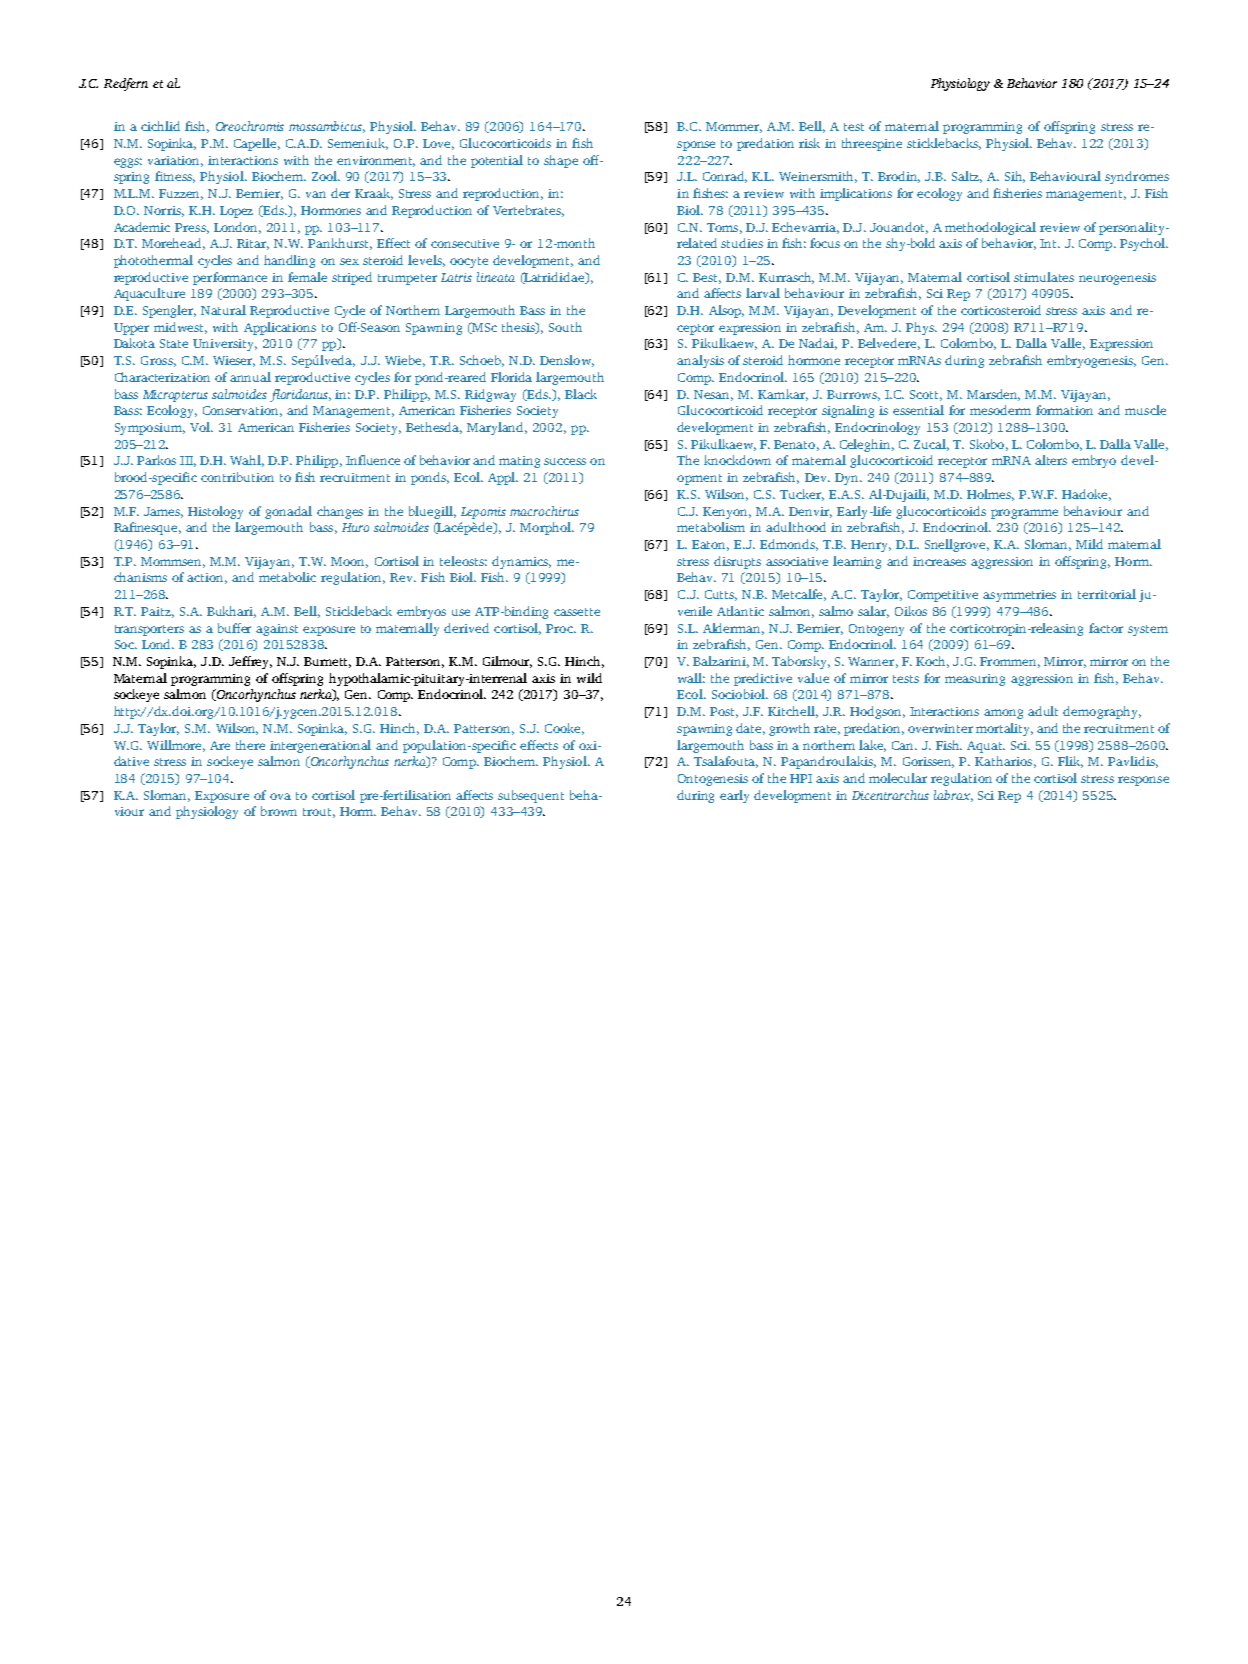  What do you see at coordinates (280, 796) in the screenshot?
I see `ova` at bounding box center [280, 796].
